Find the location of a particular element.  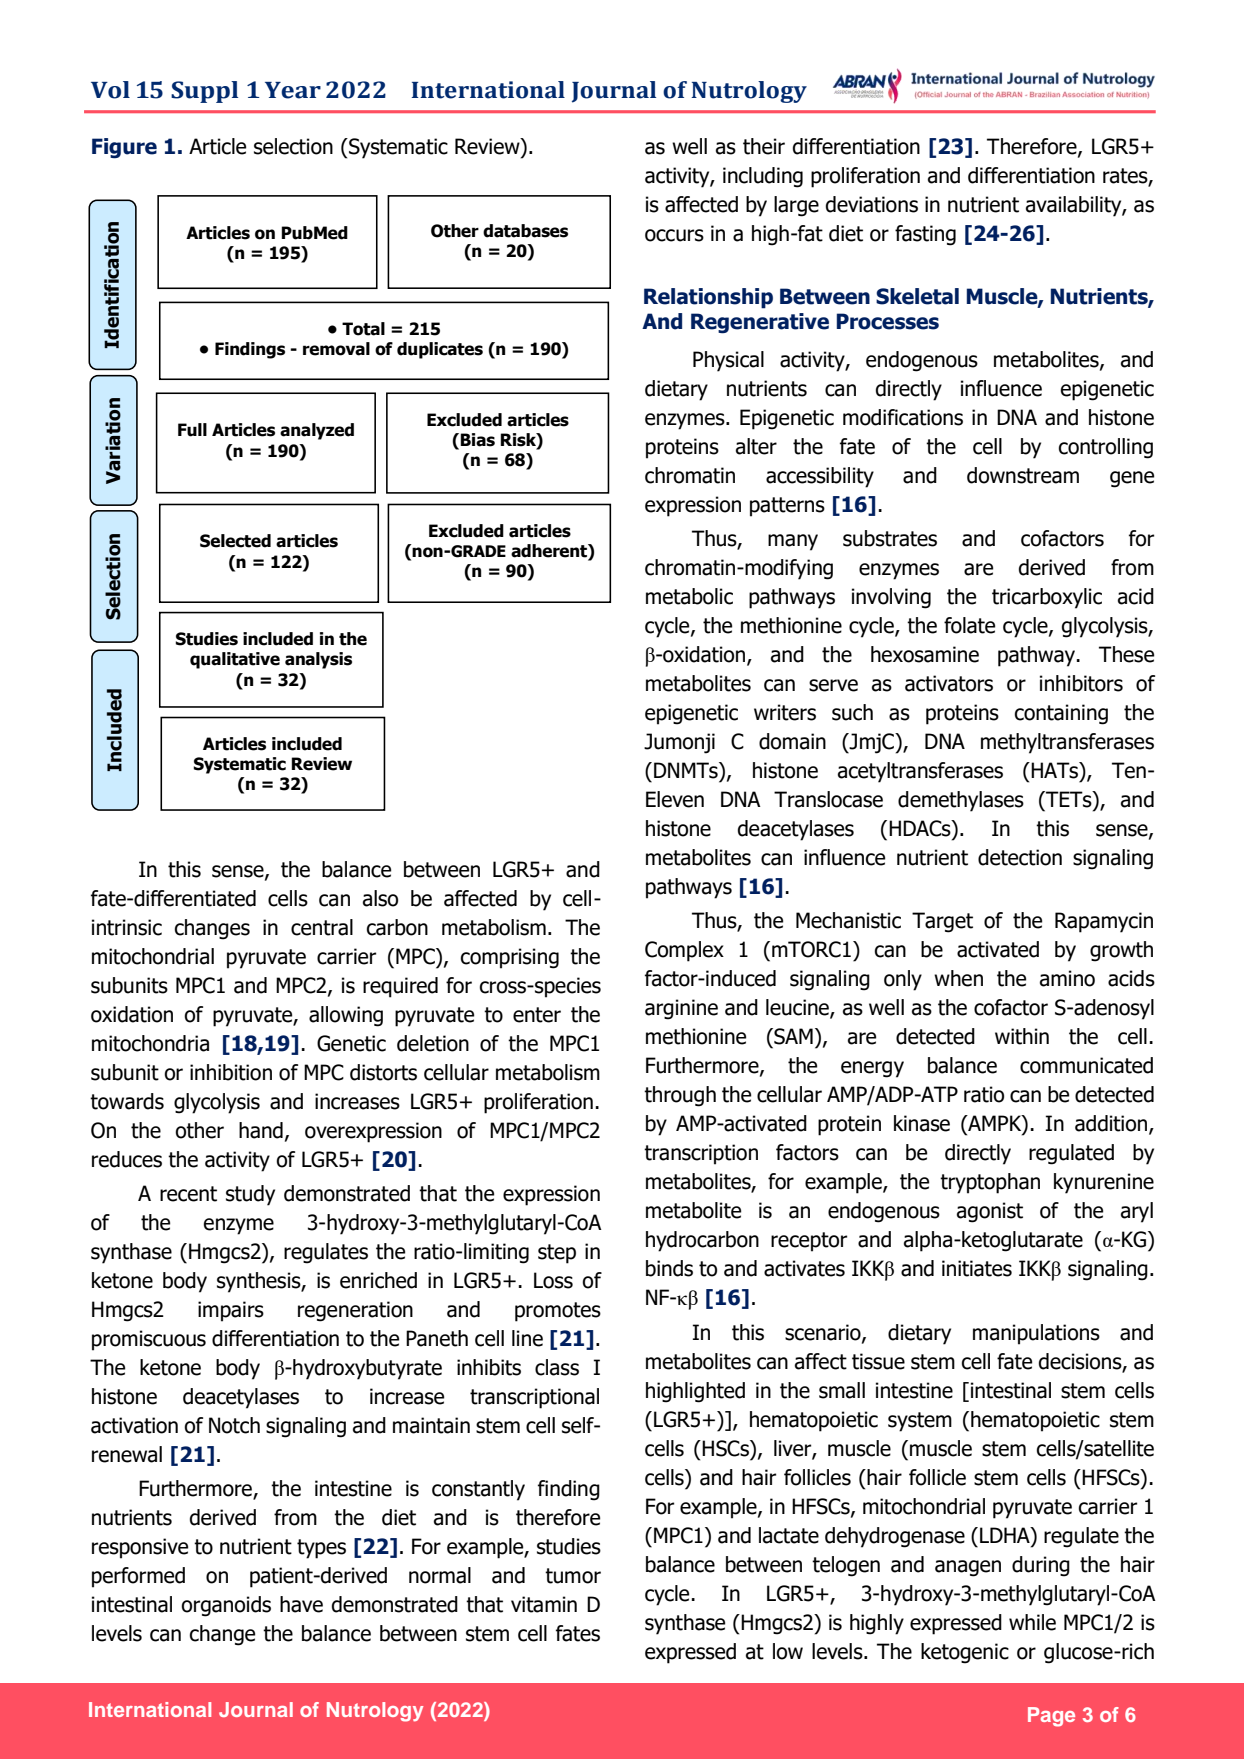

occurs is located at coordinates (674, 235).
